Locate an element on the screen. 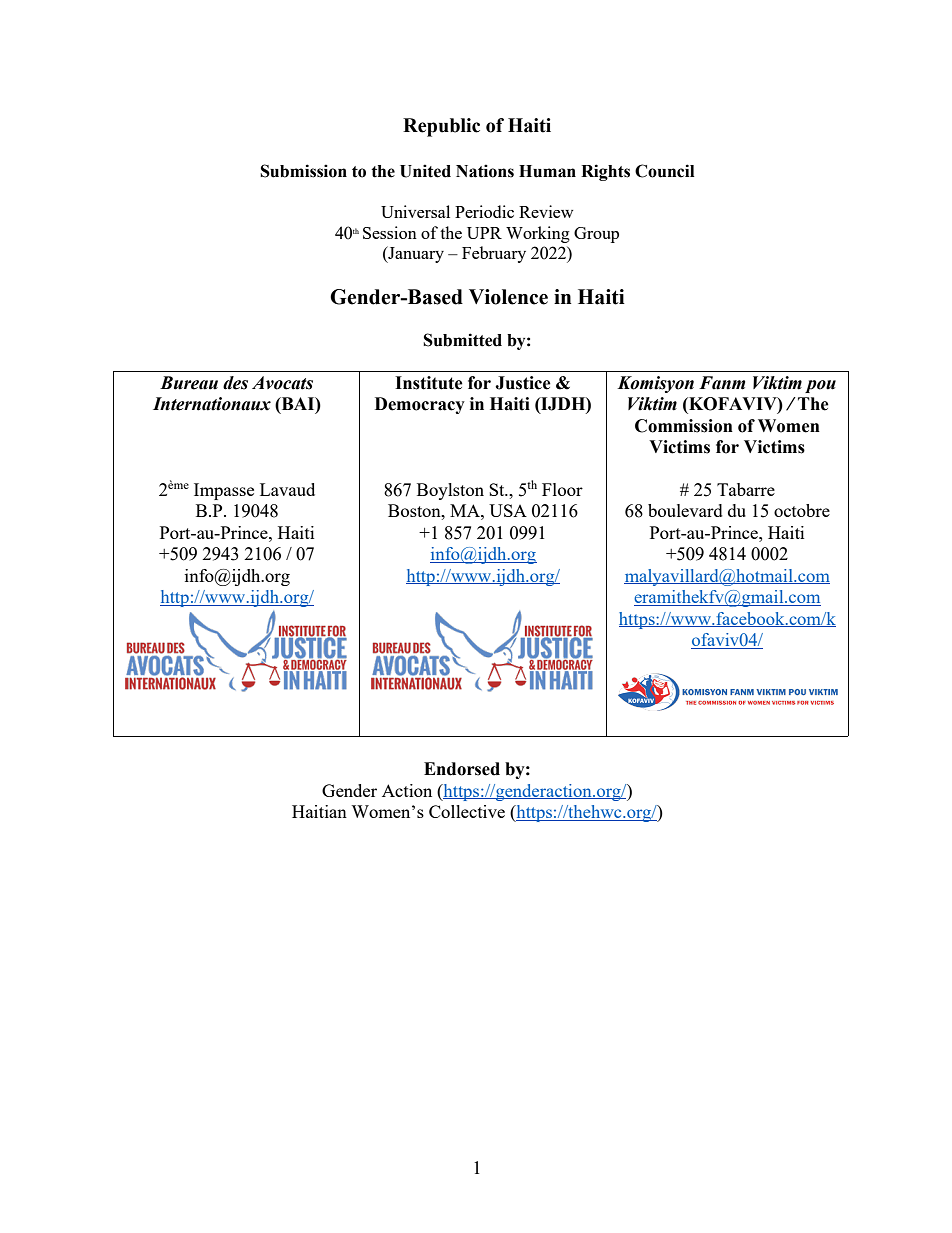 The width and height of the screenshot is (952, 1233). des is located at coordinates (235, 383).
